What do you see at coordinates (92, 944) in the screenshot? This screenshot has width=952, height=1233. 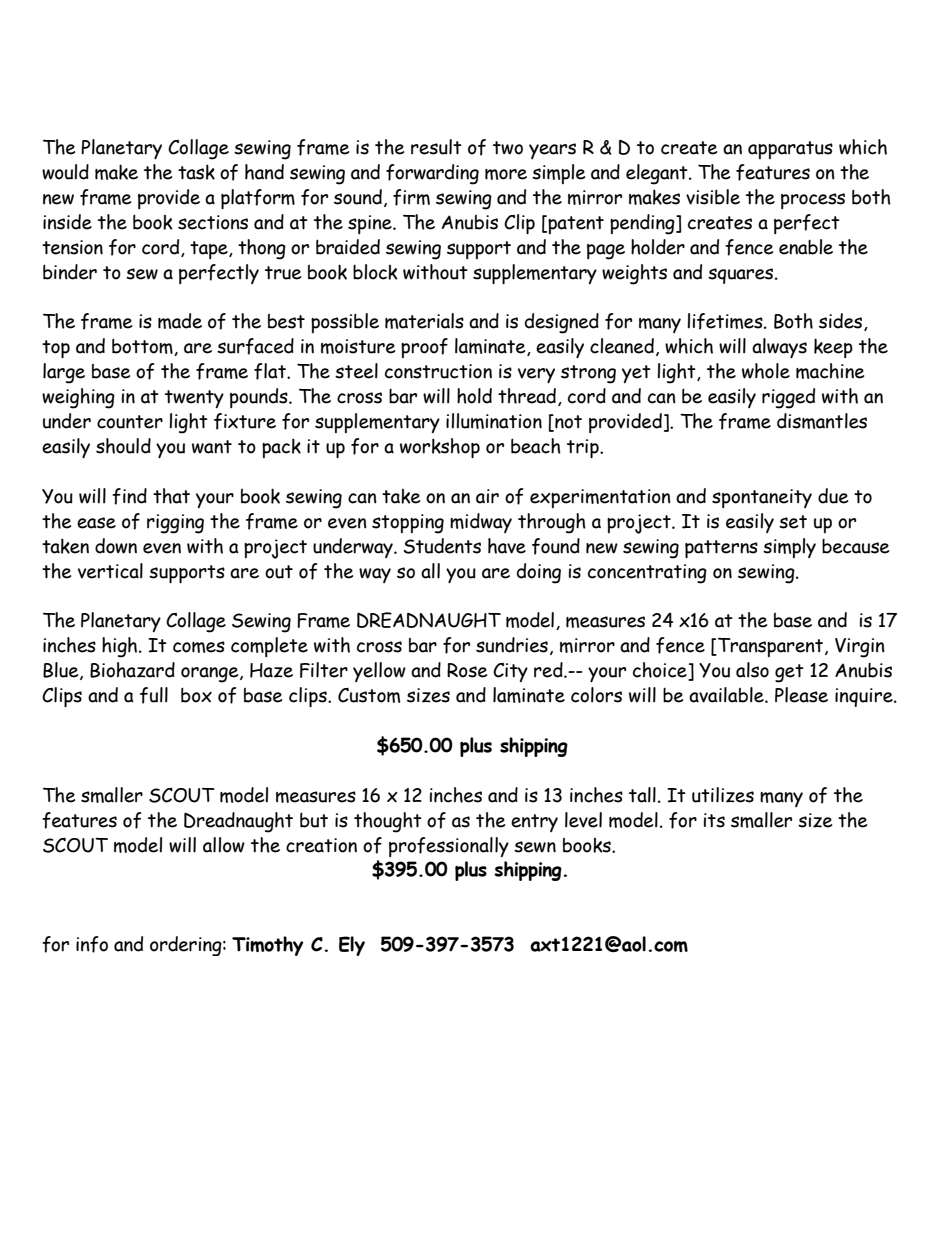 I see `info` at bounding box center [92, 944].
